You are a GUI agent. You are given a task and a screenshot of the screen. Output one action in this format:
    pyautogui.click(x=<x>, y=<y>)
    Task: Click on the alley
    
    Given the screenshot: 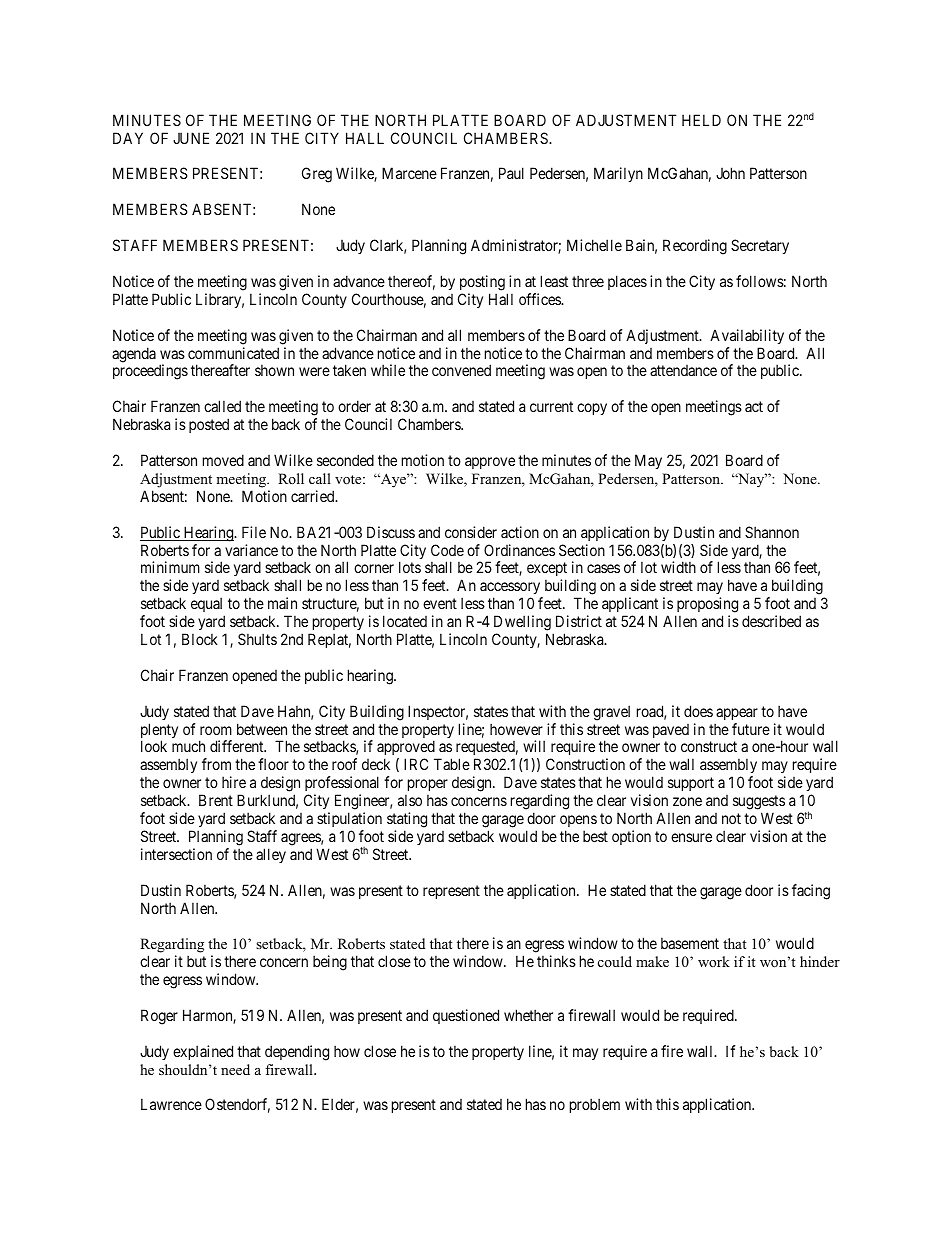 What is the action you would take?
    pyautogui.click(x=271, y=855)
